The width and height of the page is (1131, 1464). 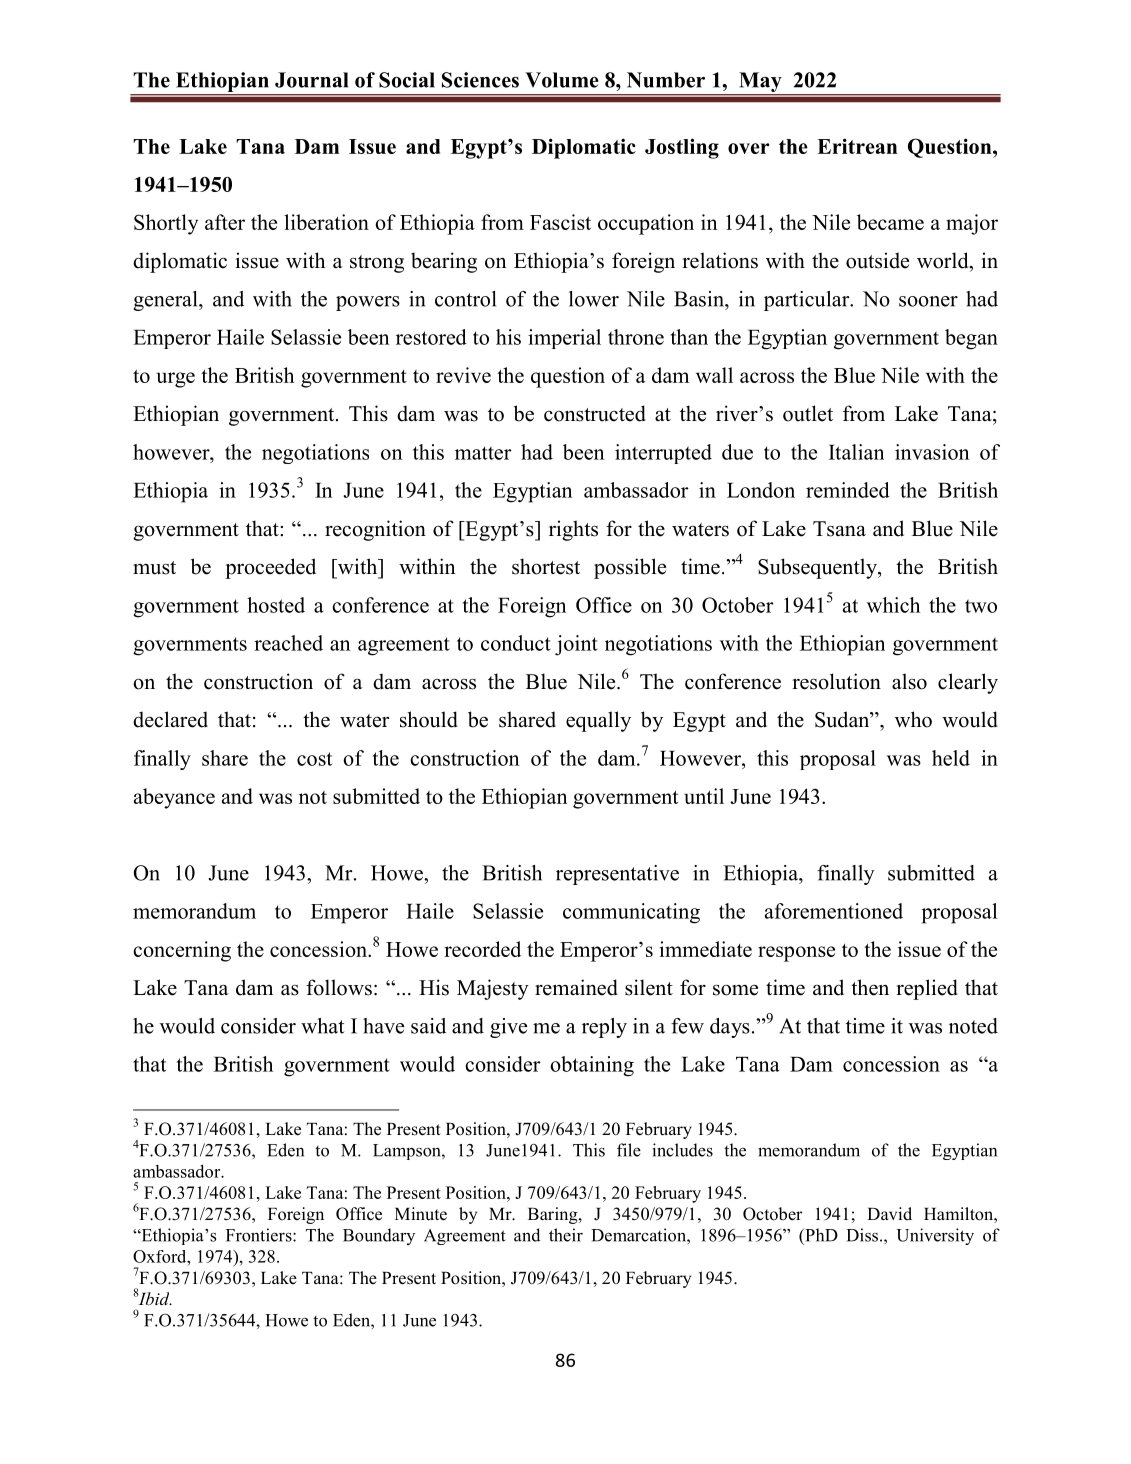 What do you see at coordinates (554, 1215) in the page?
I see `Baring` at bounding box center [554, 1215].
